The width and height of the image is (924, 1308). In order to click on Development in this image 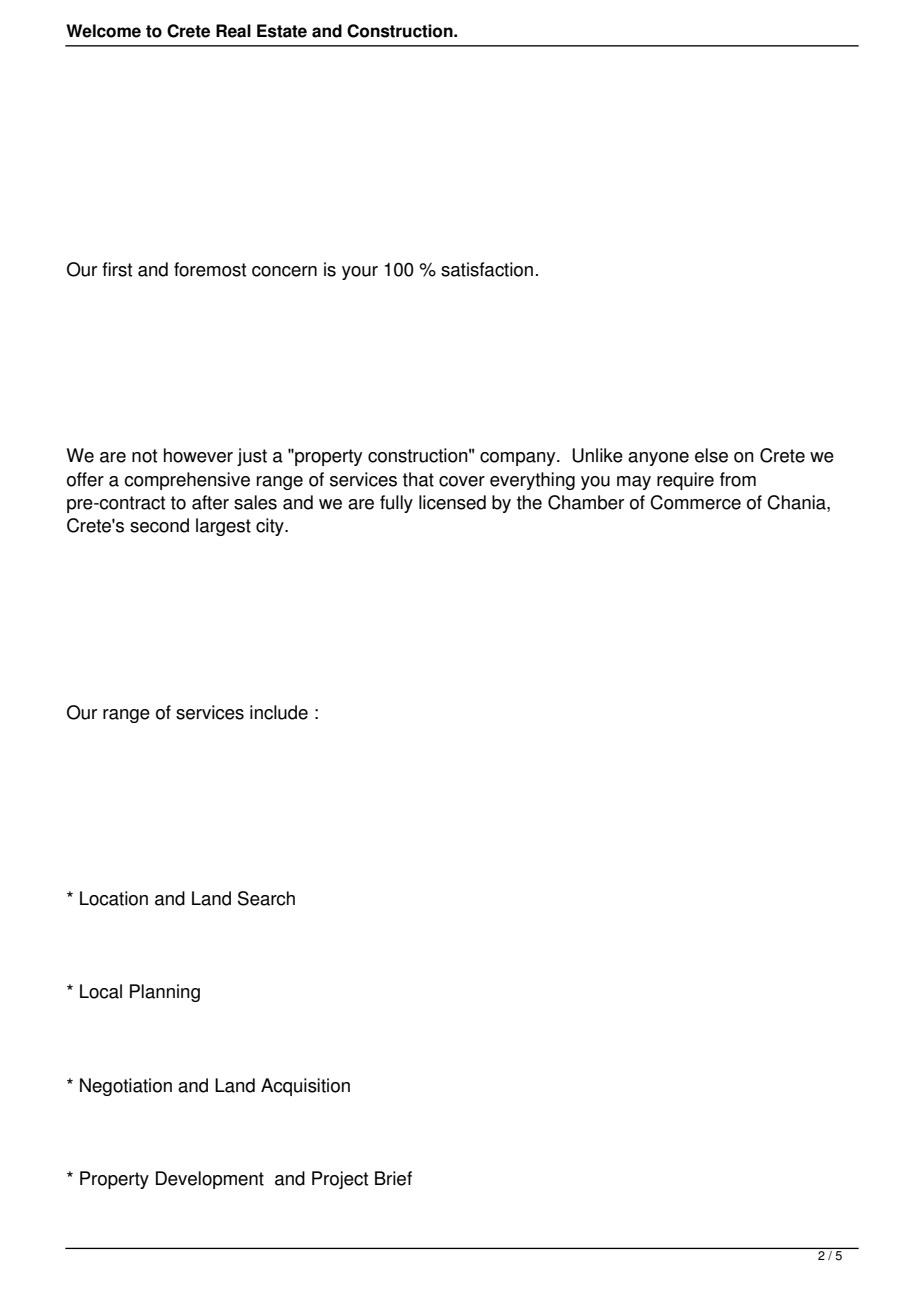, I will do `click(210, 1180)`.
